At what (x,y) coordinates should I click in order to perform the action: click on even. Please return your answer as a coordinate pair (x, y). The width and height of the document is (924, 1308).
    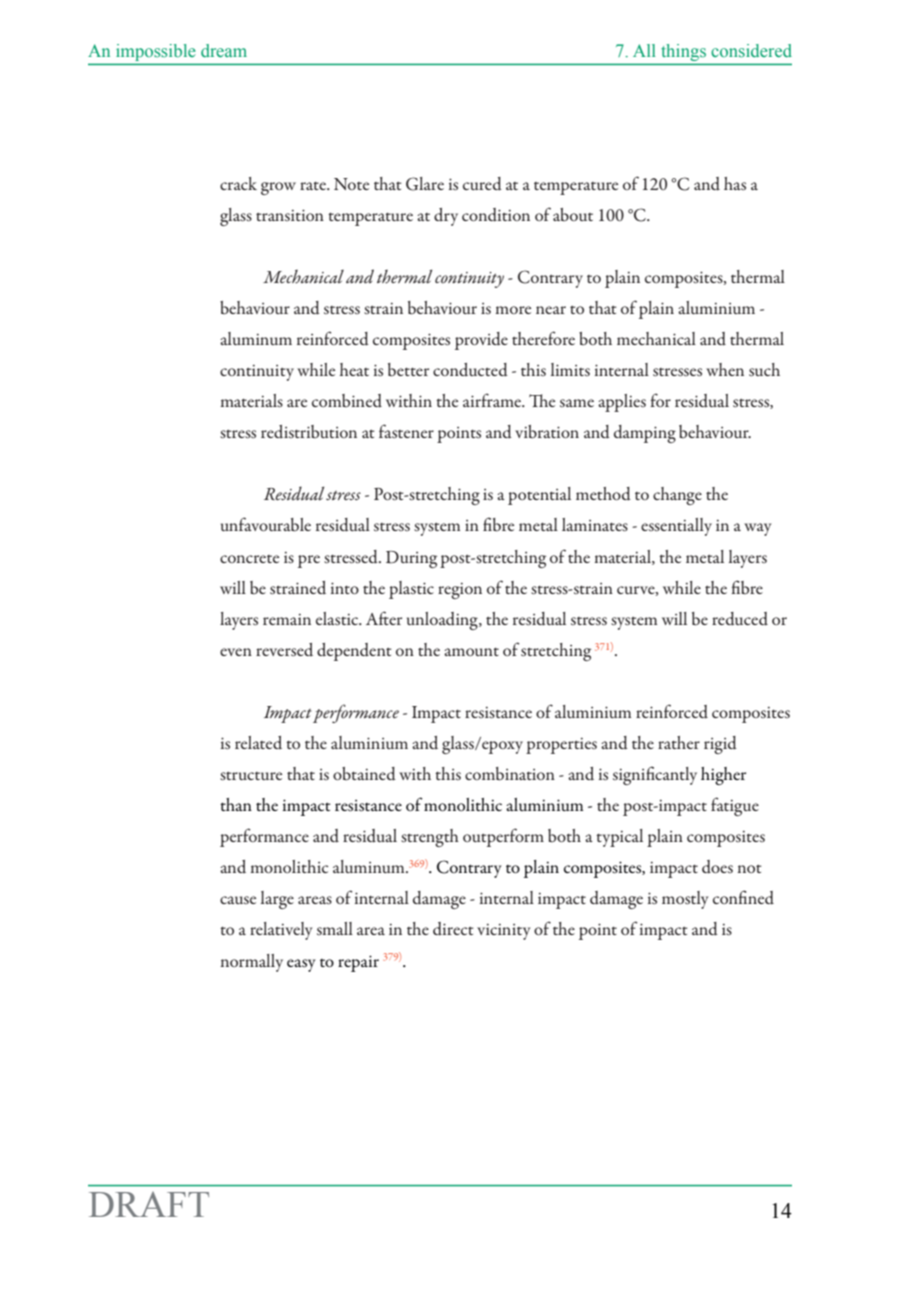
    Looking at the image, I should click on (236, 652).
